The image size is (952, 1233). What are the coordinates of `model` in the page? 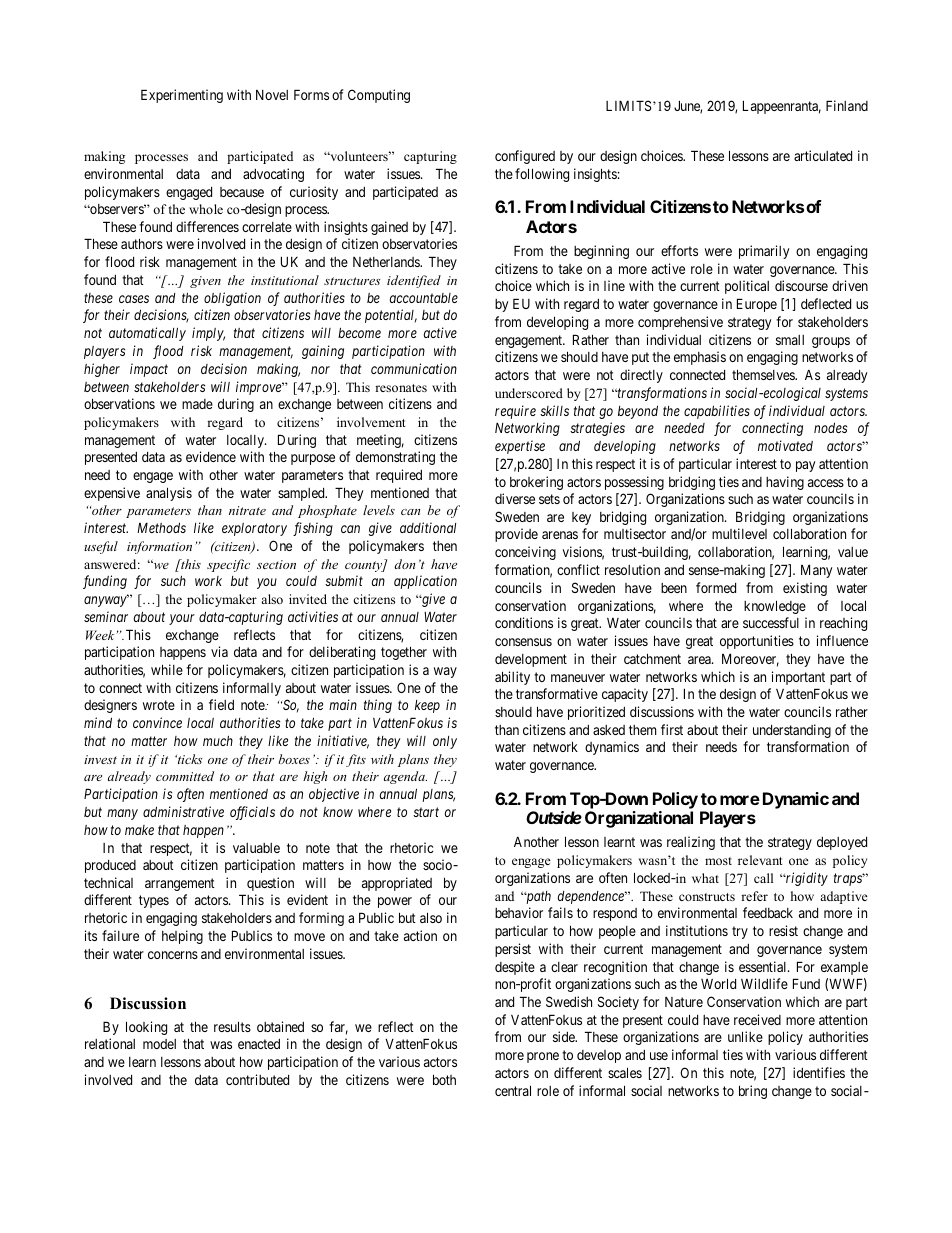 It's located at (159, 1044).
